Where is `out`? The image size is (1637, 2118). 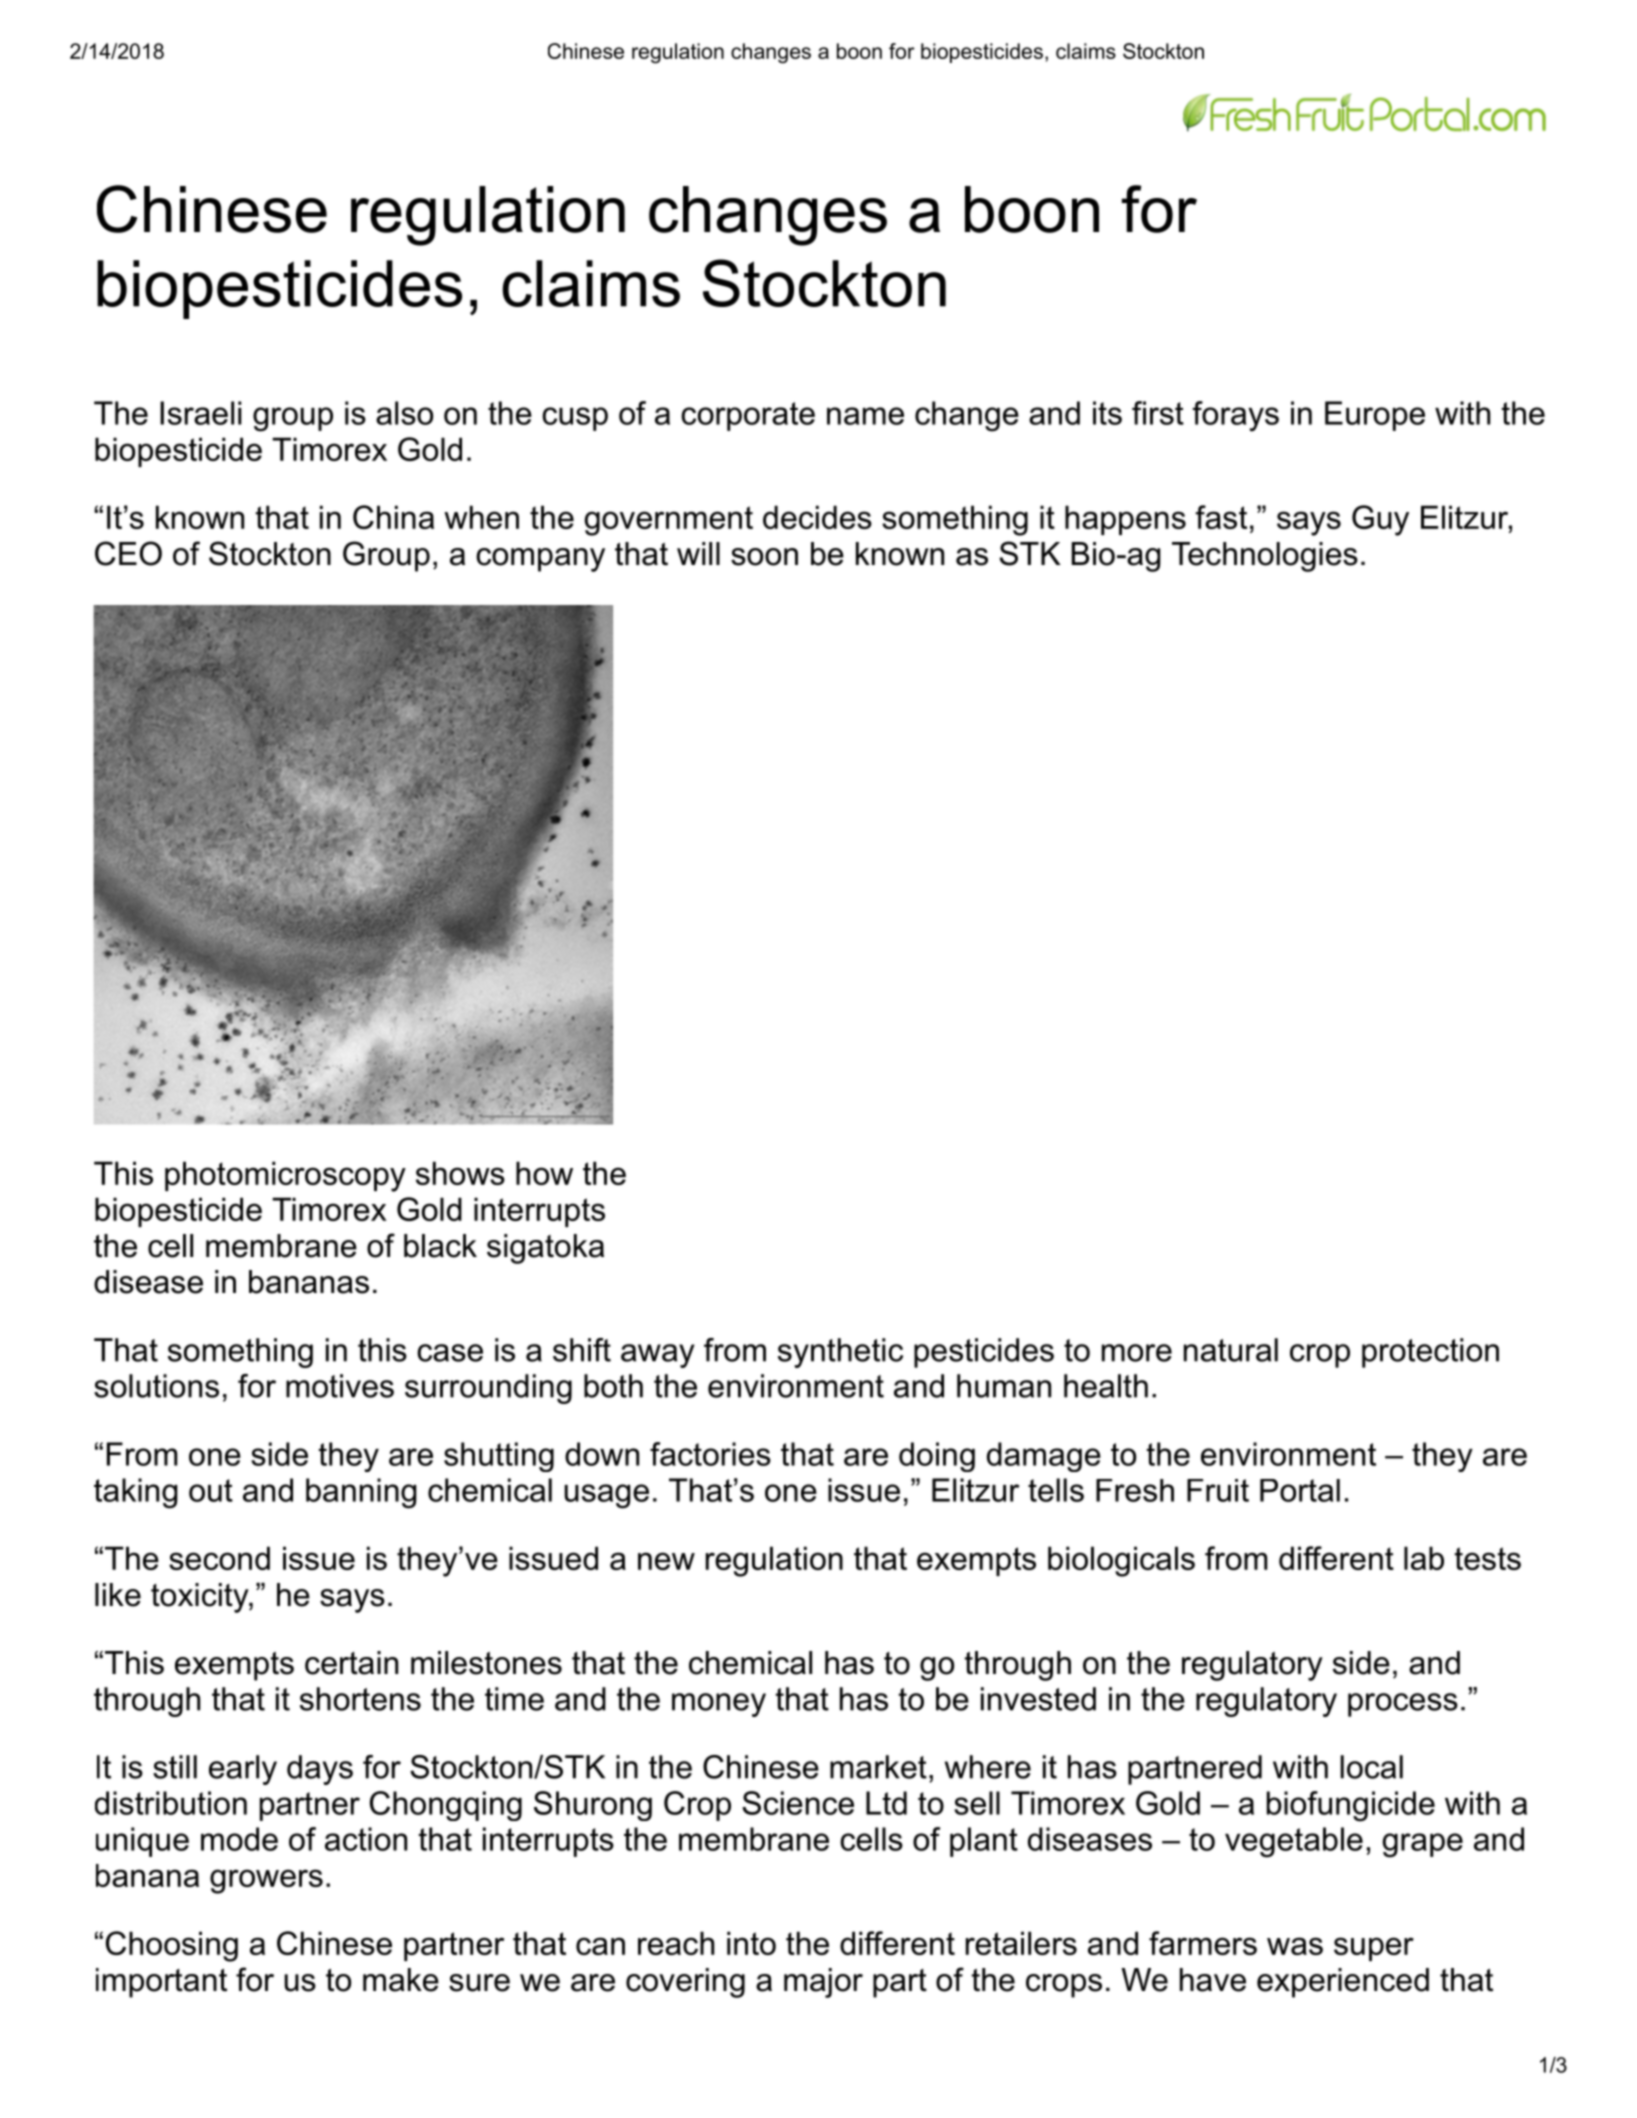 out is located at coordinates (211, 1490).
